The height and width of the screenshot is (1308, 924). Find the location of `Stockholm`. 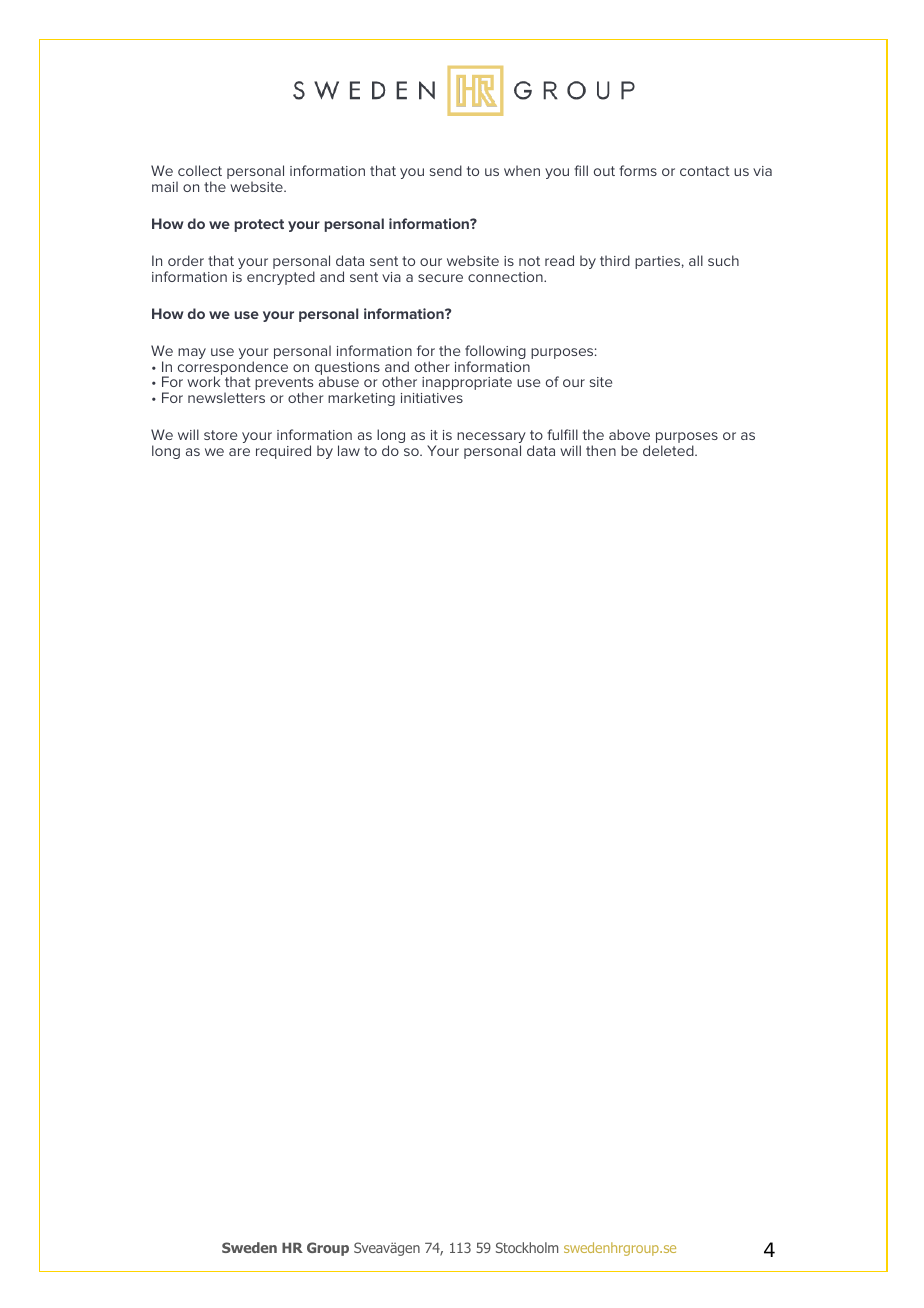

Stockholm is located at coordinates (527, 1247).
